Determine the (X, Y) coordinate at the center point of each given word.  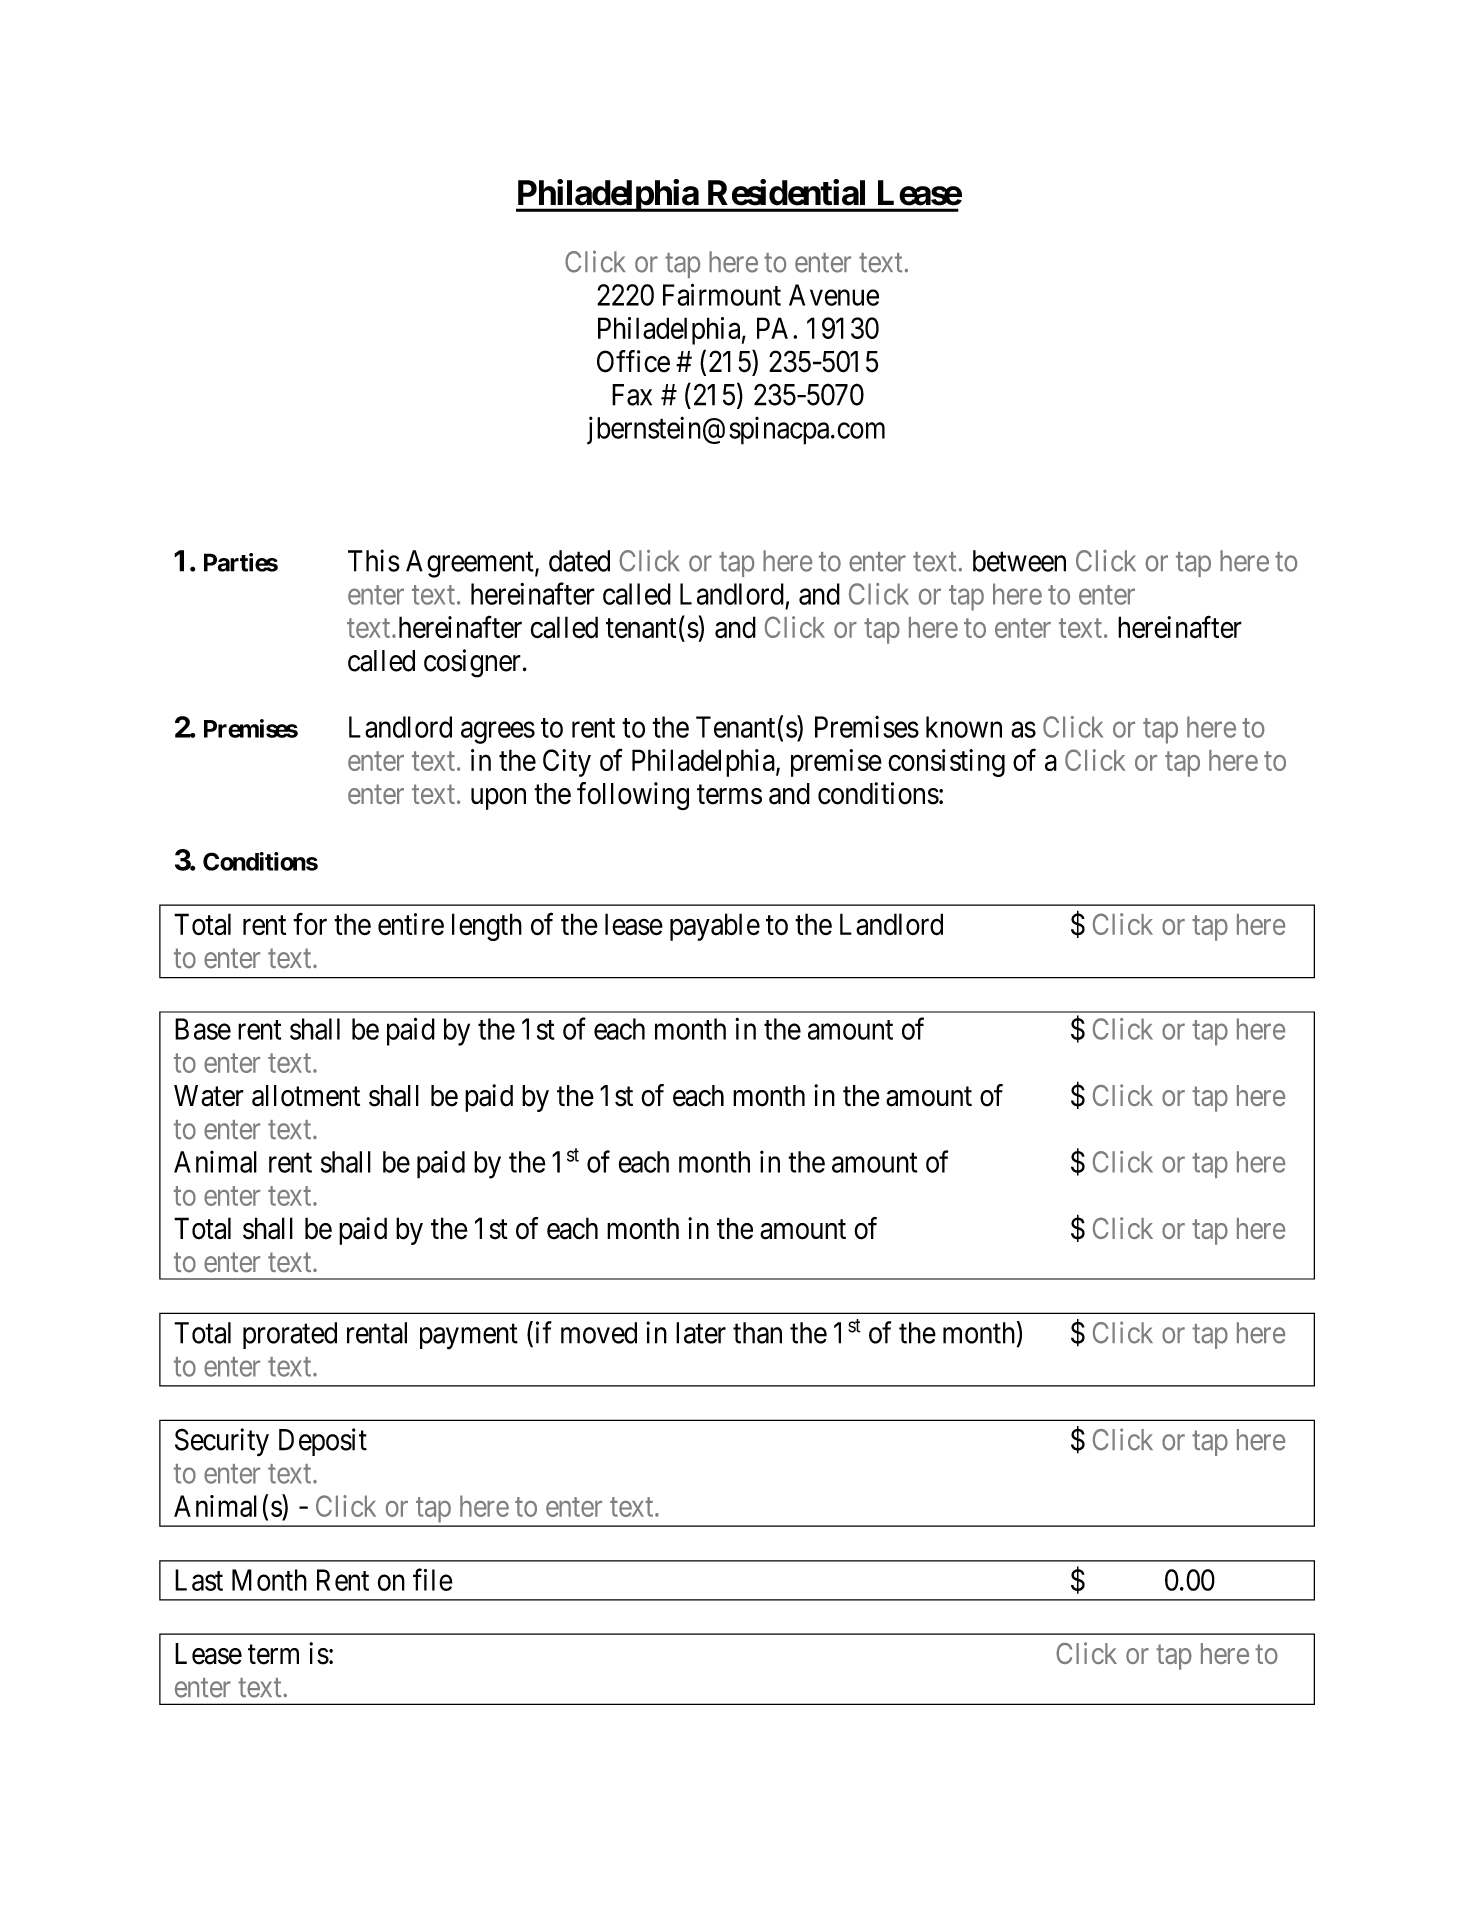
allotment (306, 1096)
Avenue (834, 295)
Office (633, 361)
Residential (786, 192)
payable (715, 927)
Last (199, 1580)
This (374, 560)
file (433, 1579)
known (964, 727)
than (757, 1333)
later (701, 1333)
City (567, 763)
